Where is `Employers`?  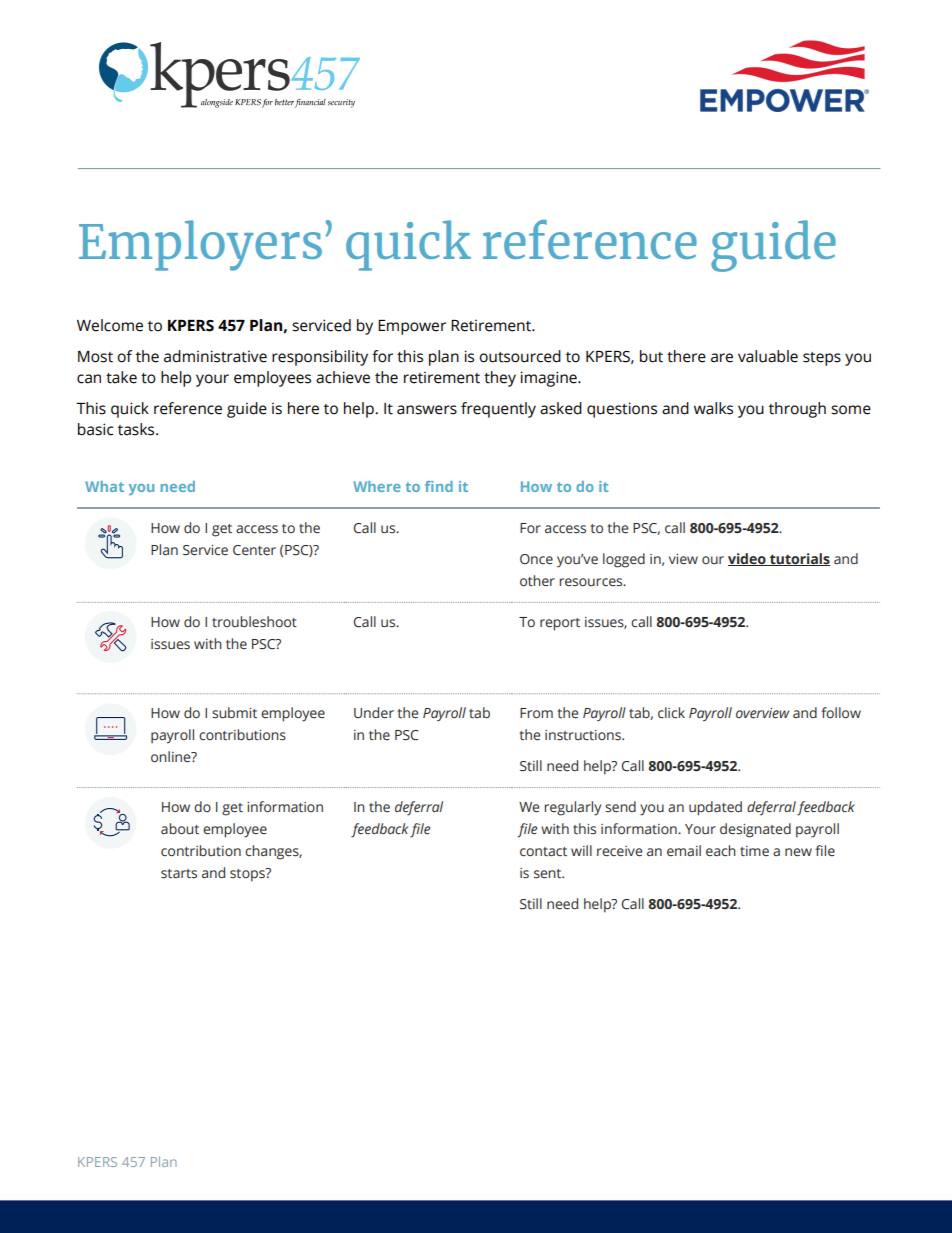
Employers is located at coordinates (200, 245).
